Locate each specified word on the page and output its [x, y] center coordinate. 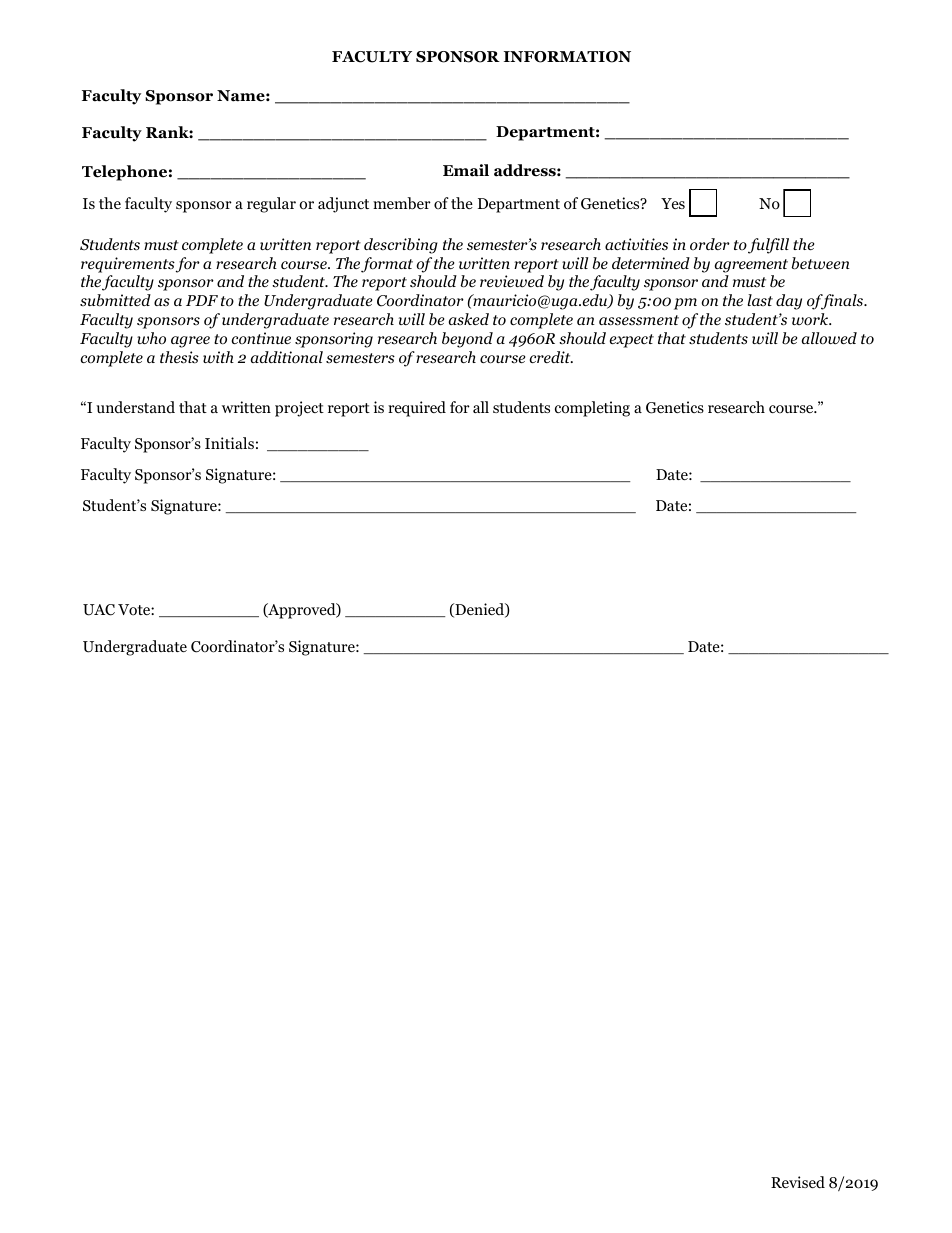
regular [271, 205]
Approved [302, 611]
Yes [673, 203]
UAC [99, 610]
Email [466, 170]
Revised [798, 1182]
